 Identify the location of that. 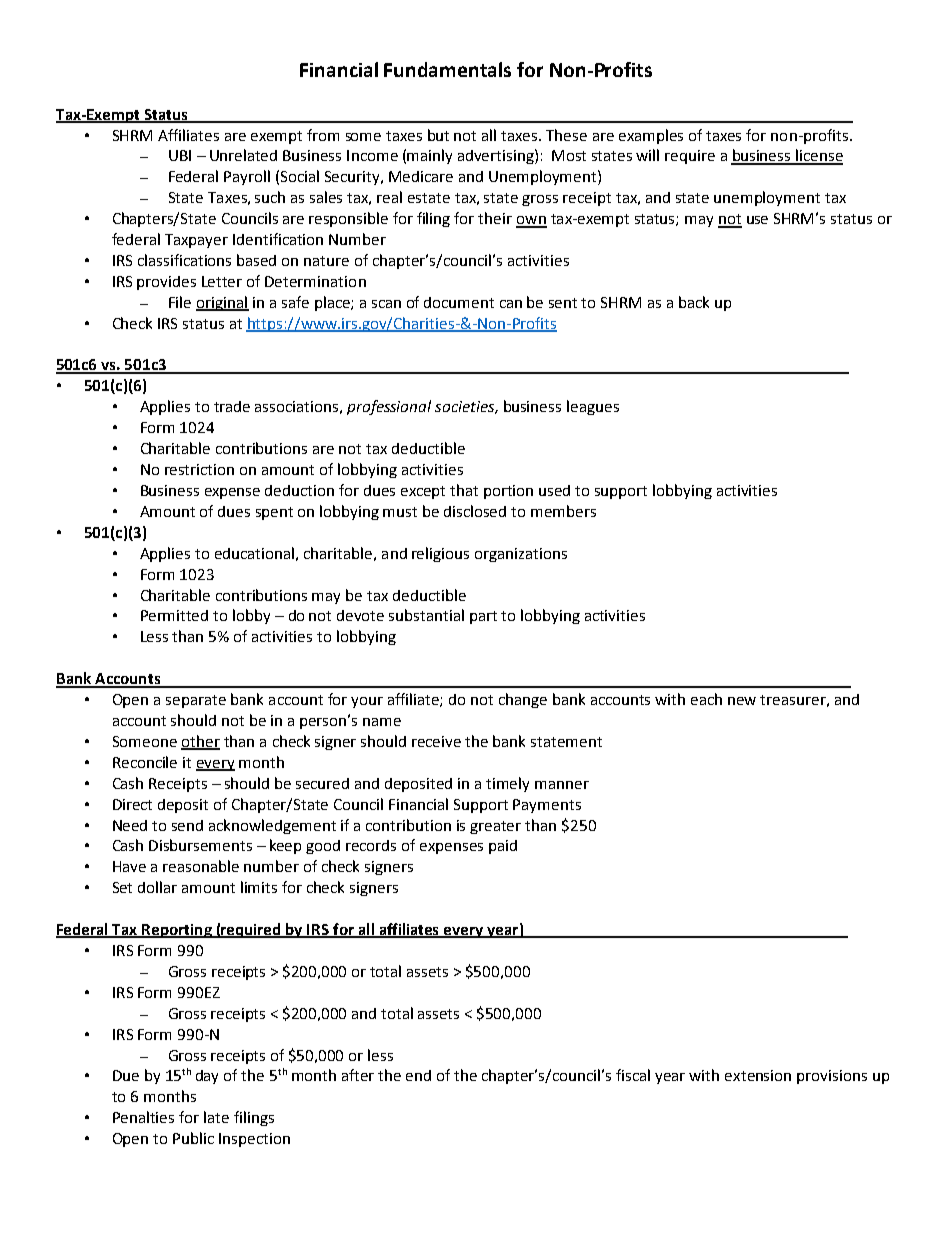
(464, 490).
